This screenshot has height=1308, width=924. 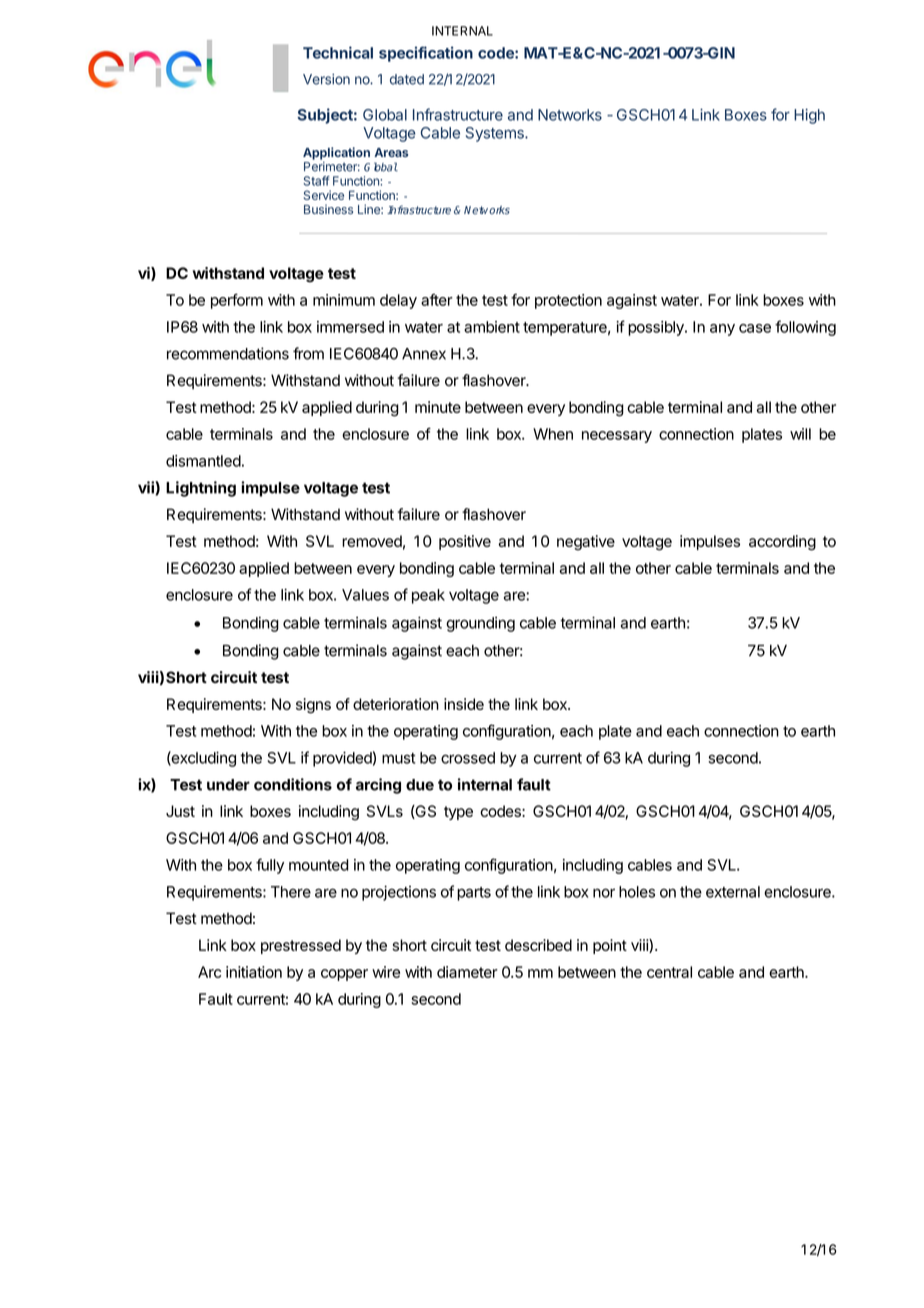 What do you see at coordinates (254, 972) in the screenshot?
I see `initiation` at bounding box center [254, 972].
